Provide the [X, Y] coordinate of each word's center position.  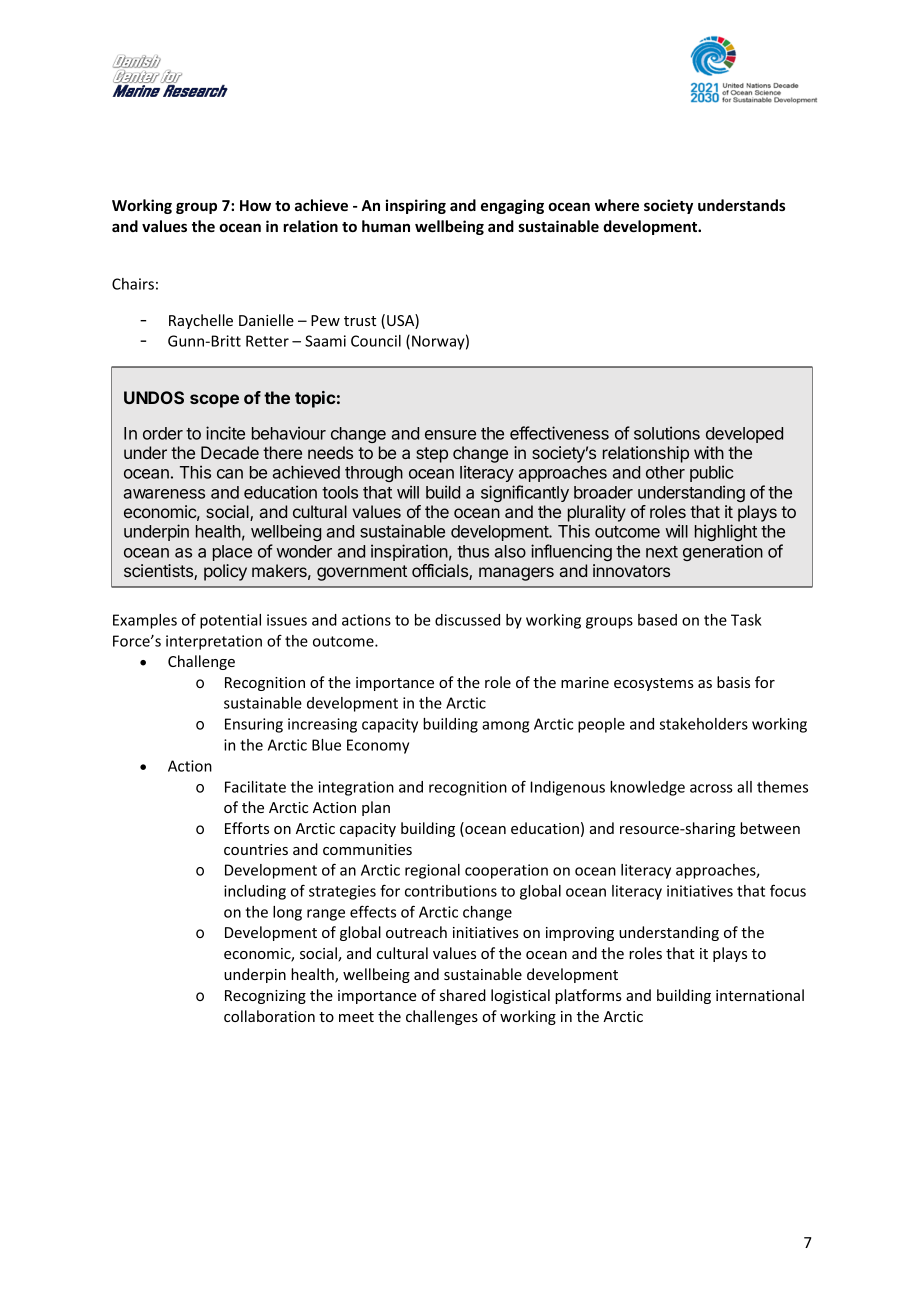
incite [225, 433]
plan [376, 808]
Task [746, 620]
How [255, 205]
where [617, 205]
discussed [467, 620]
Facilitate [255, 787]
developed [744, 435]
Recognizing [265, 997]
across [711, 788]
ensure [450, 435]
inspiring [416, 206]
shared [463, 995]
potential [230, 621]
